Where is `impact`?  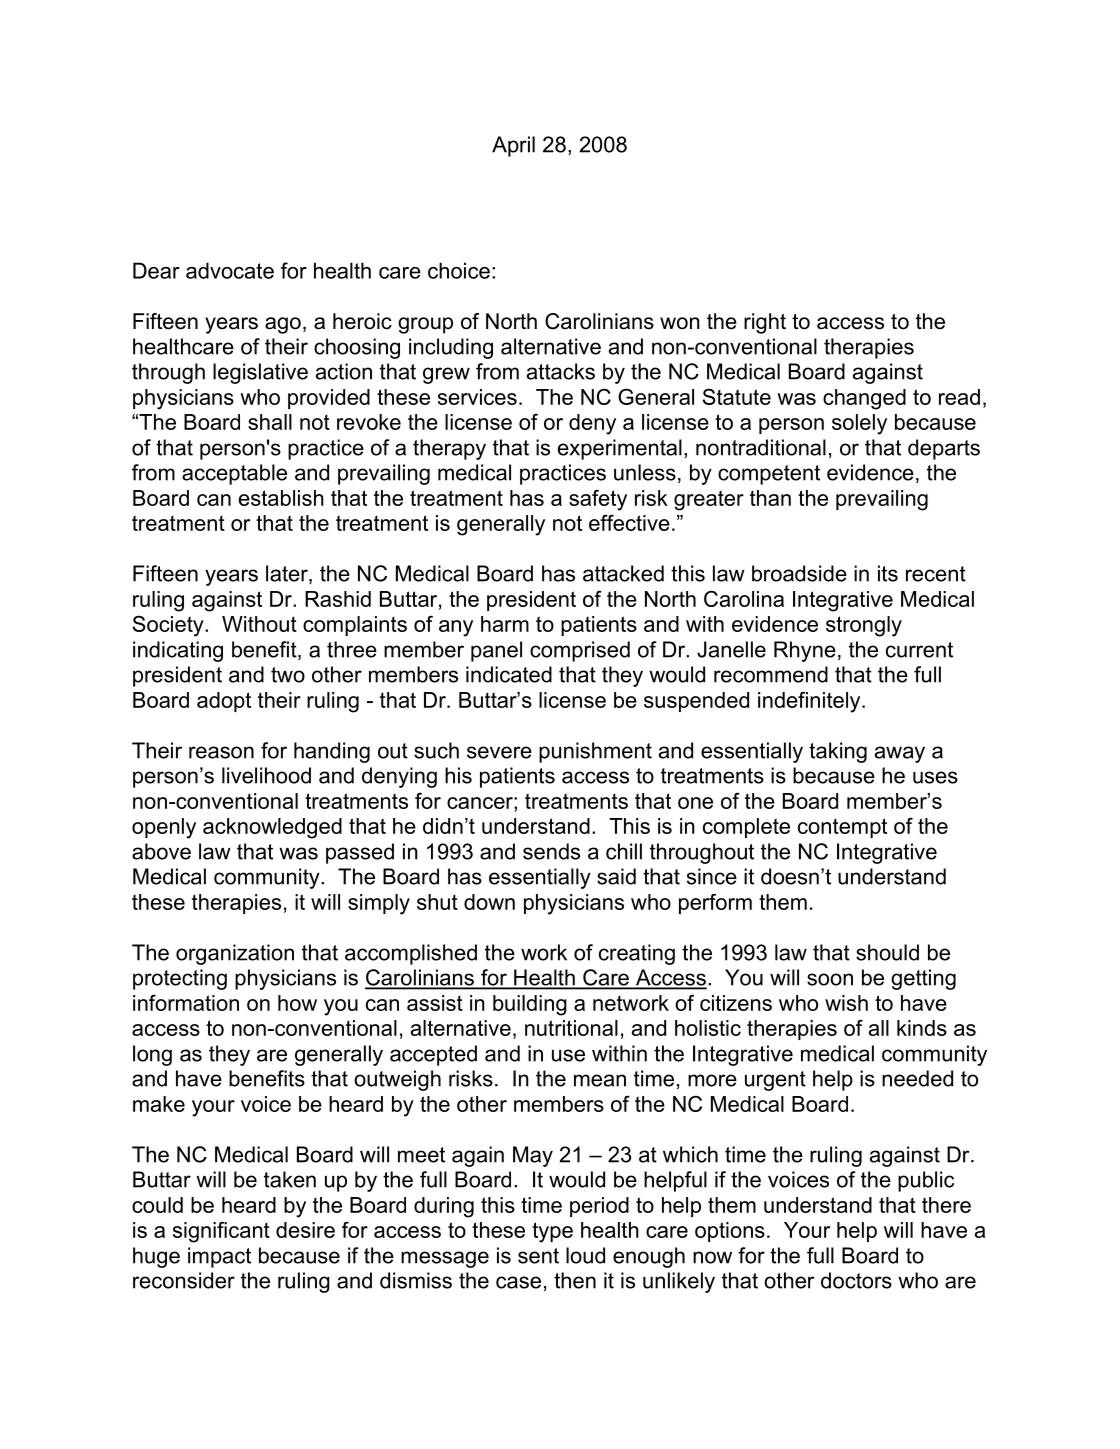 impact is located at coordinates (219, 1257).
